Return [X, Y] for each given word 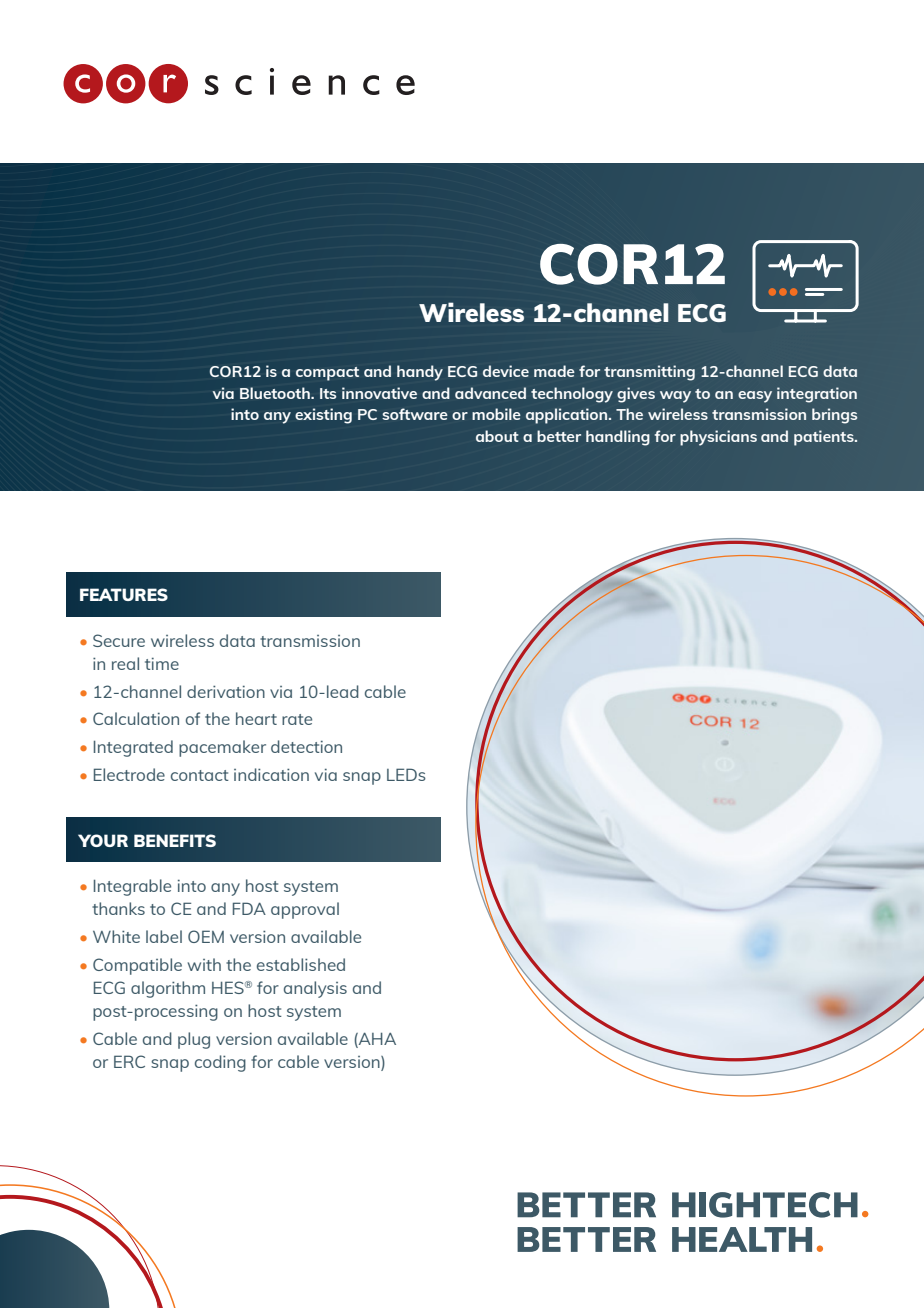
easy [755, 397]
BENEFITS [175, 840]
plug [194, 1040]
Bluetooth [276, 393]
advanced [490, 393]
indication [271, 774]
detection [306, 746]
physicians [718, 438]
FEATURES [124, 594]
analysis [315, 989]
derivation [226, 691]
